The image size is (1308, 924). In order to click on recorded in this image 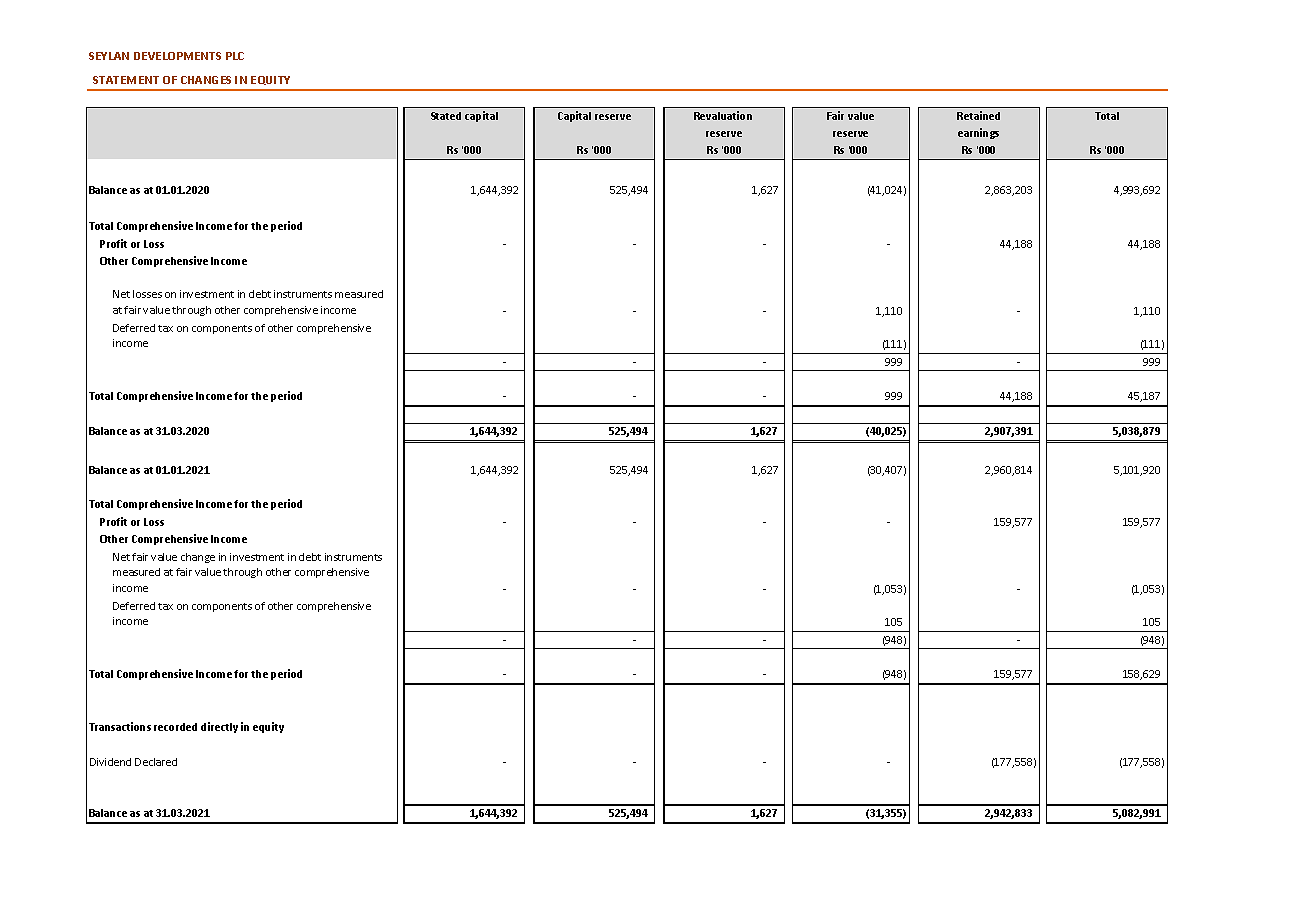, I will do `click(175, 727)`.
